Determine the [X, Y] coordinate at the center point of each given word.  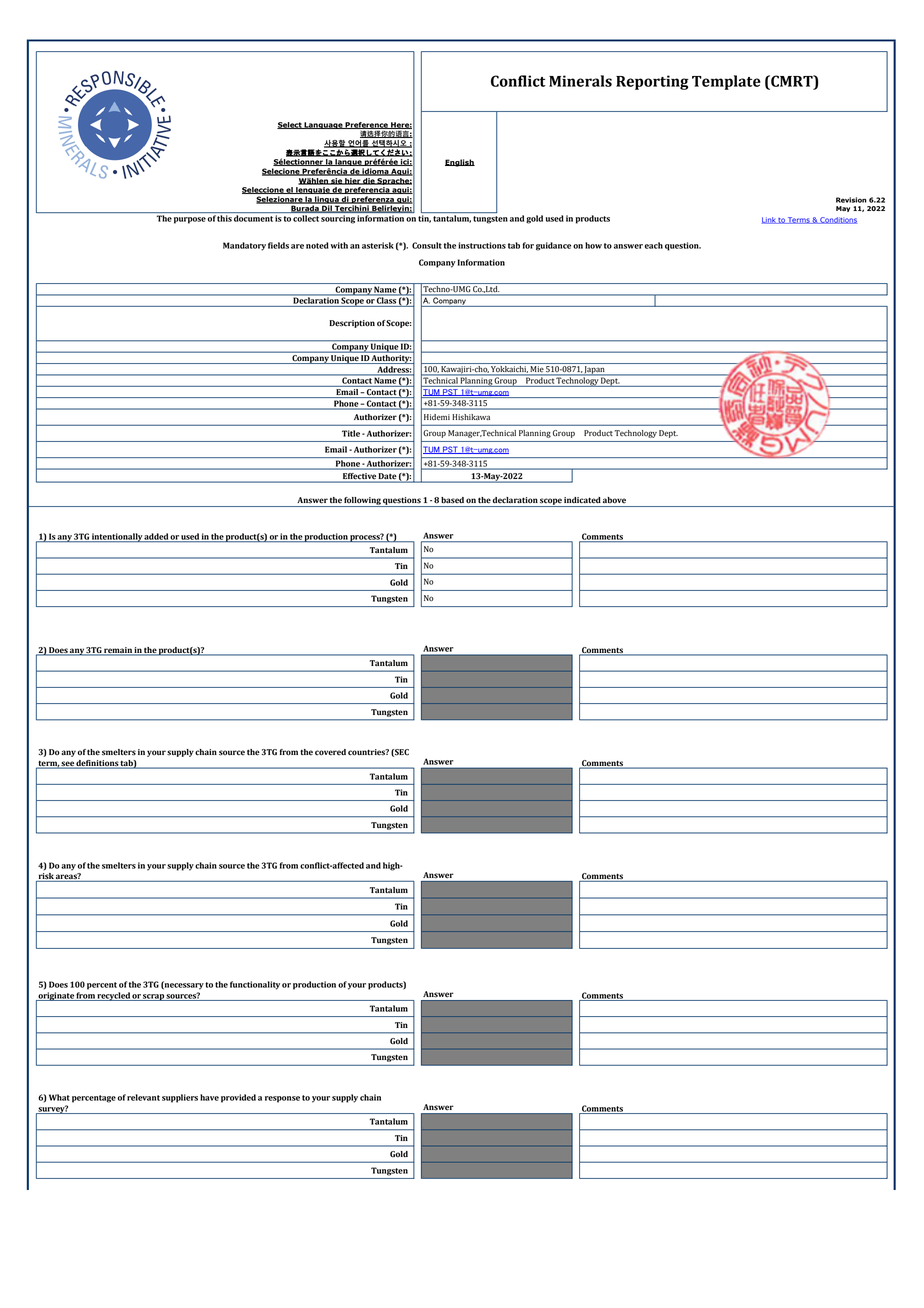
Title [351, 433]
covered [330, 752]
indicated [582, 500]
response [282, 1099]
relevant [143, 1097]
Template [726, 82]
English [460, 163]
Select [290, 125]
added [156, 537]
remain [118, 651]
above [614, 500]
